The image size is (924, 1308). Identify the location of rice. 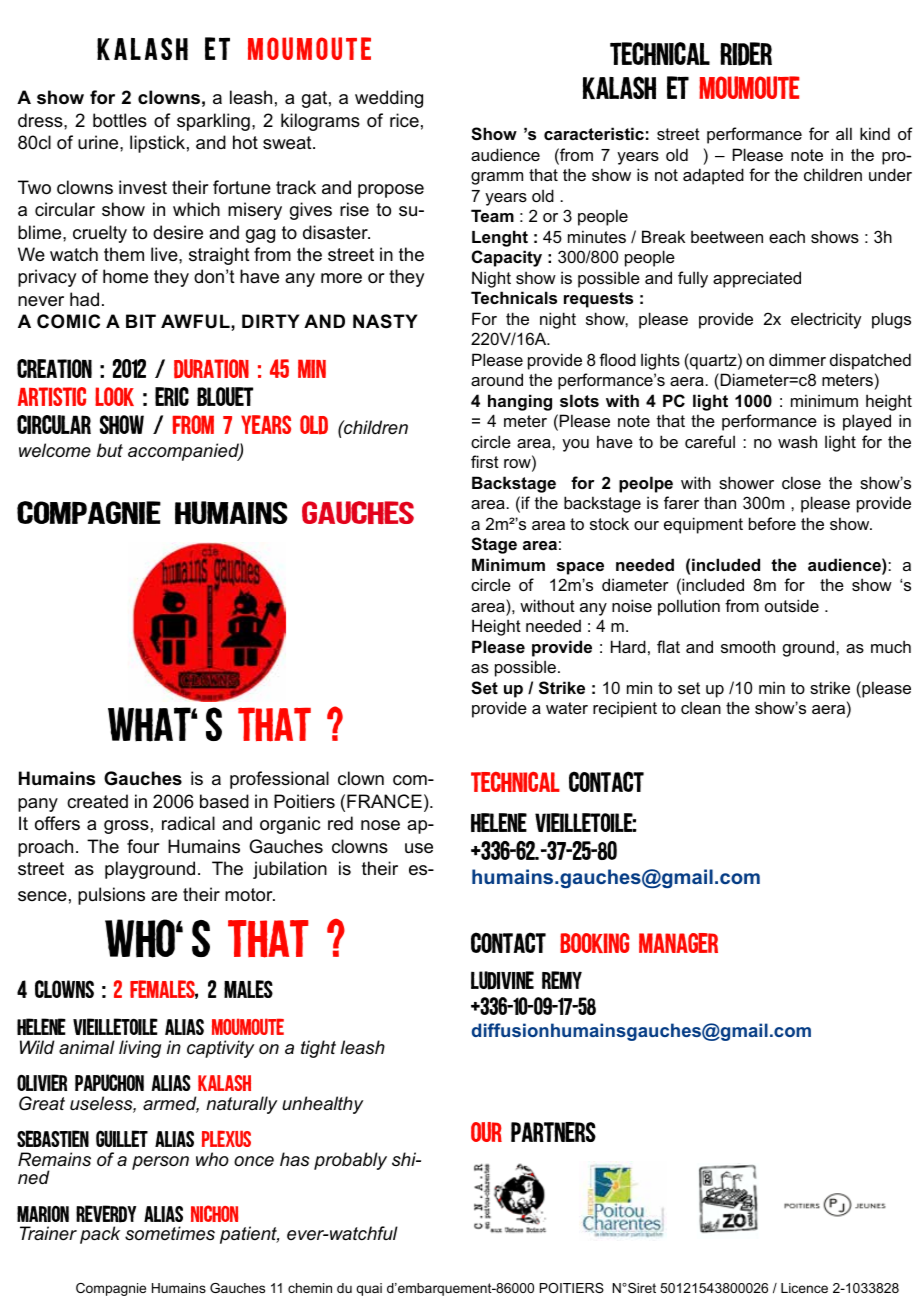
(404, 120).
